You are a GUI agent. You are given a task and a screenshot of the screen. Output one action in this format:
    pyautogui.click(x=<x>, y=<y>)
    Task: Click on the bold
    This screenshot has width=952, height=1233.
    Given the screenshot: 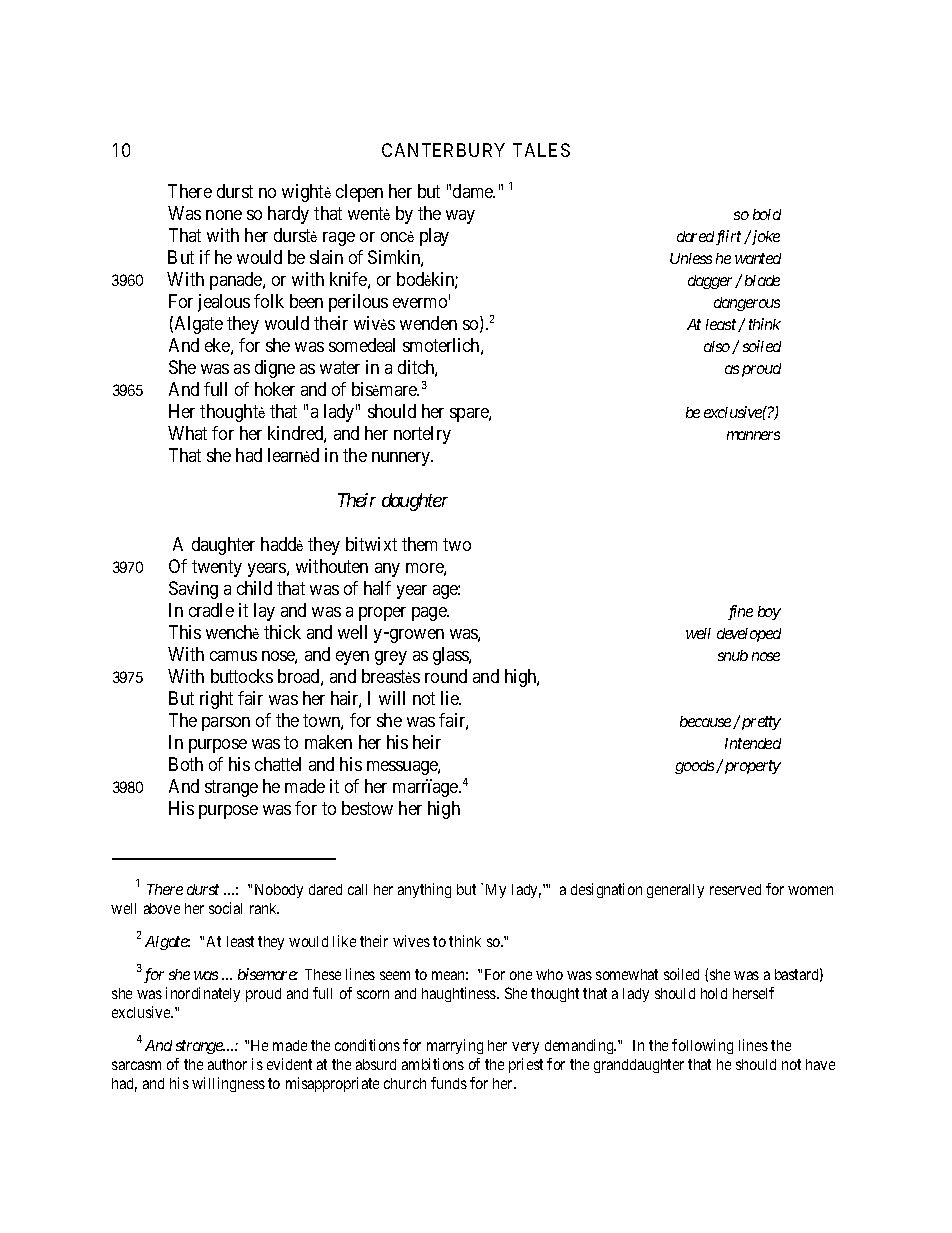 What is the action you would take?
    pyautogui.click(x=767, y=214)
